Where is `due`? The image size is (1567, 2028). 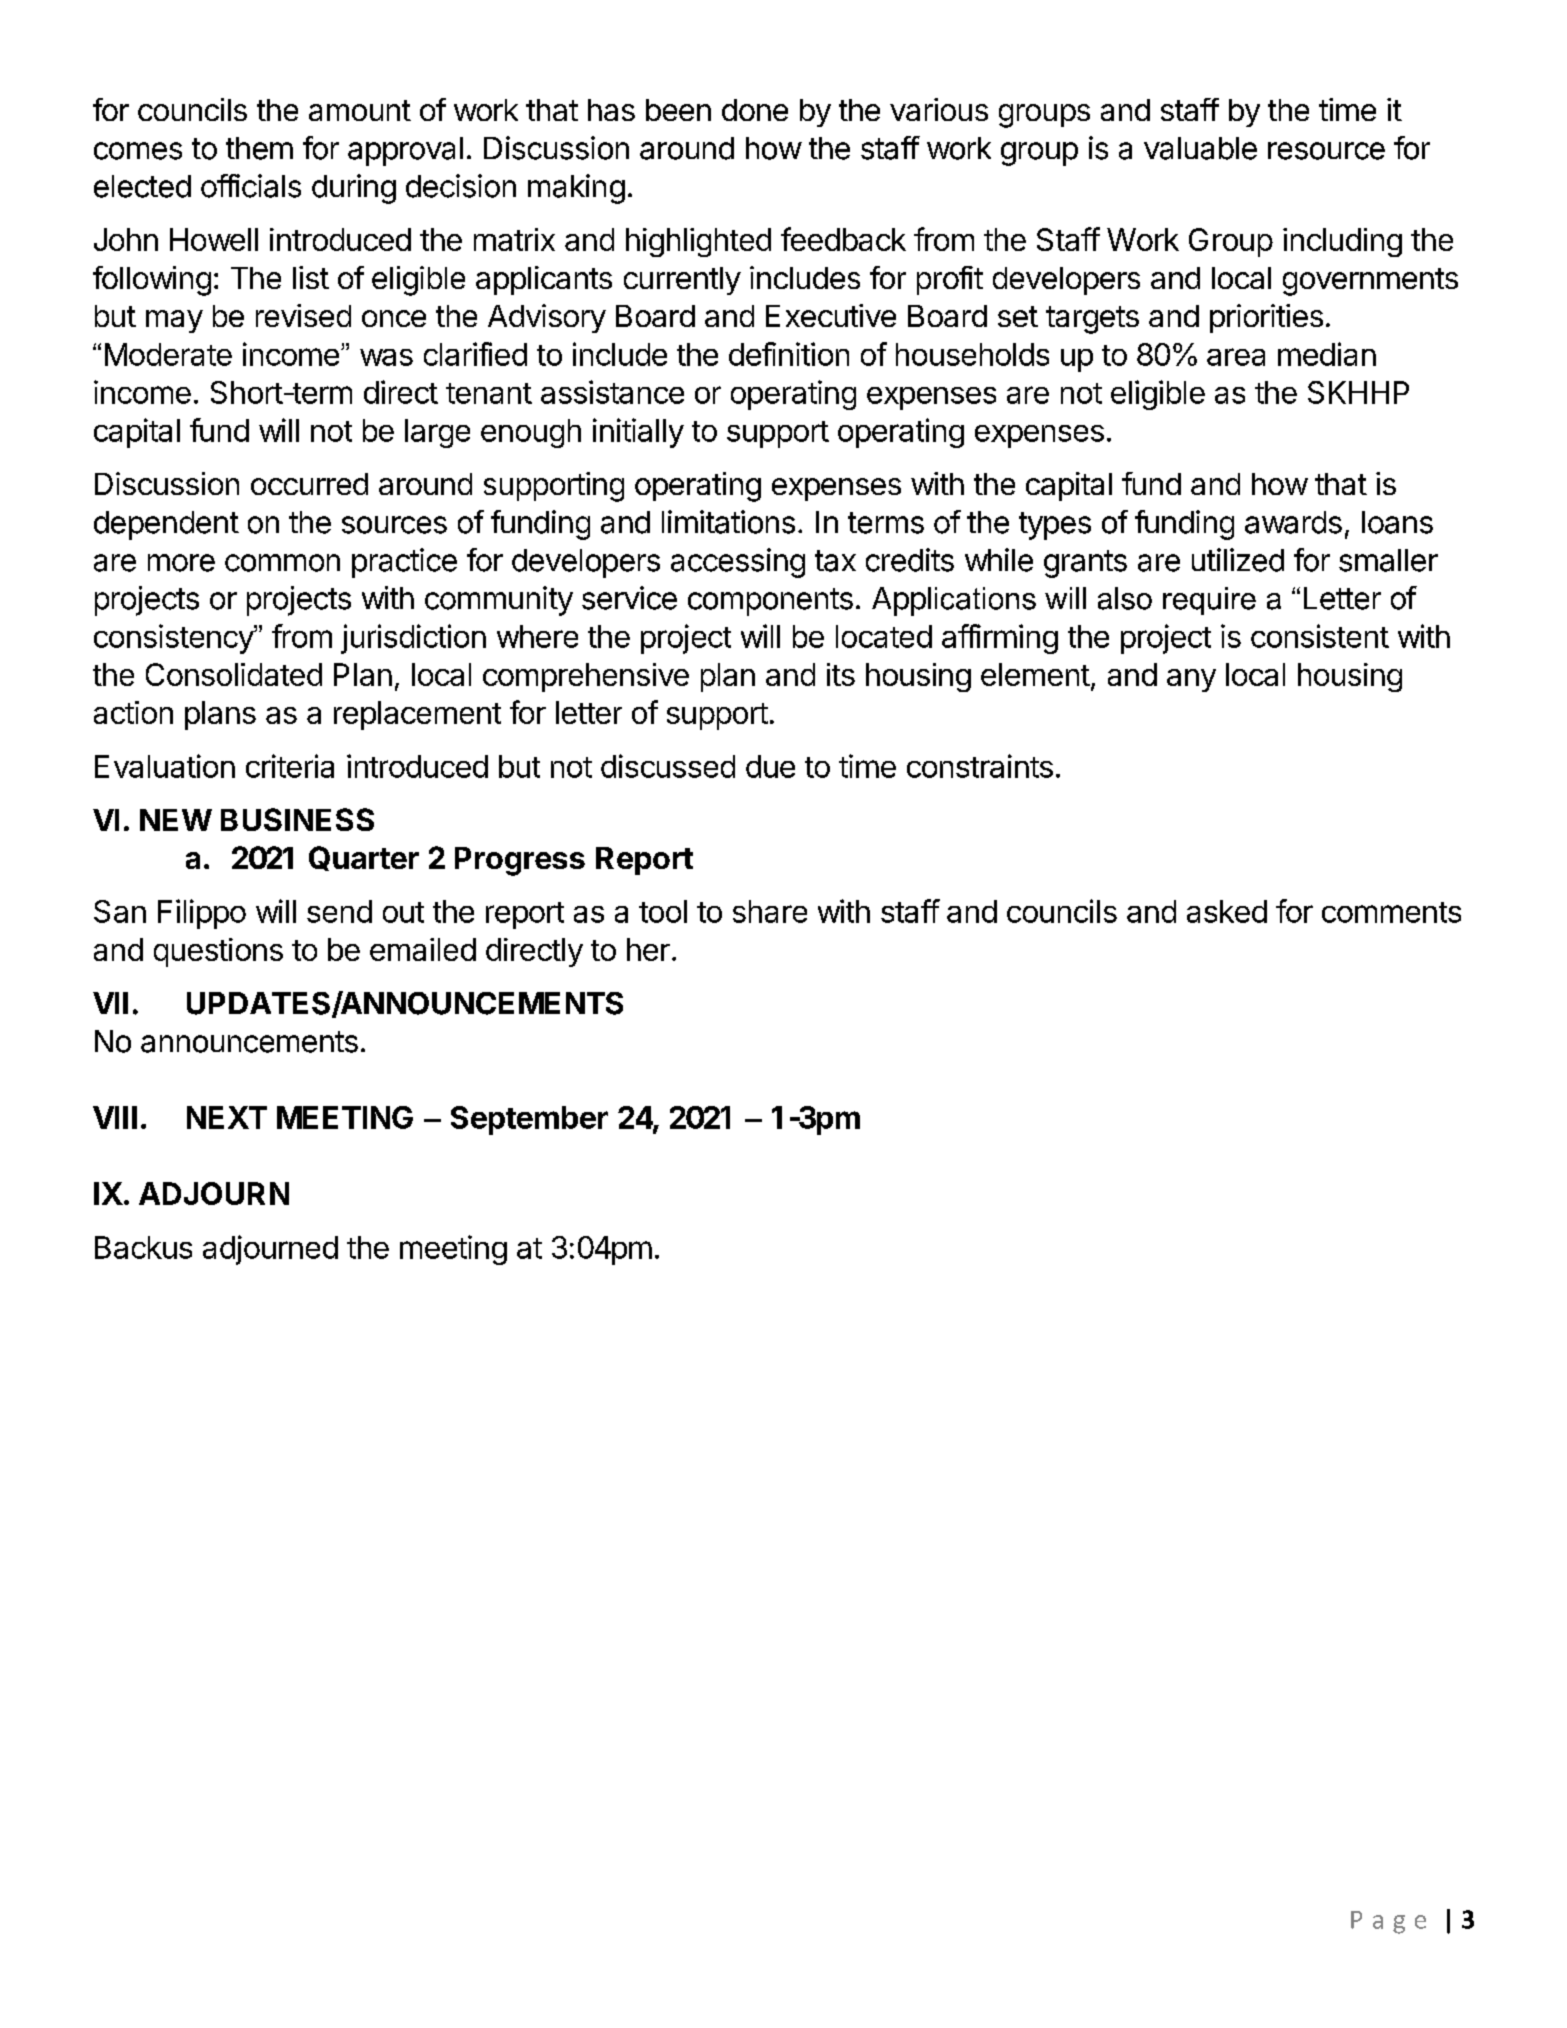 due is located at coordinates (770, 766).
